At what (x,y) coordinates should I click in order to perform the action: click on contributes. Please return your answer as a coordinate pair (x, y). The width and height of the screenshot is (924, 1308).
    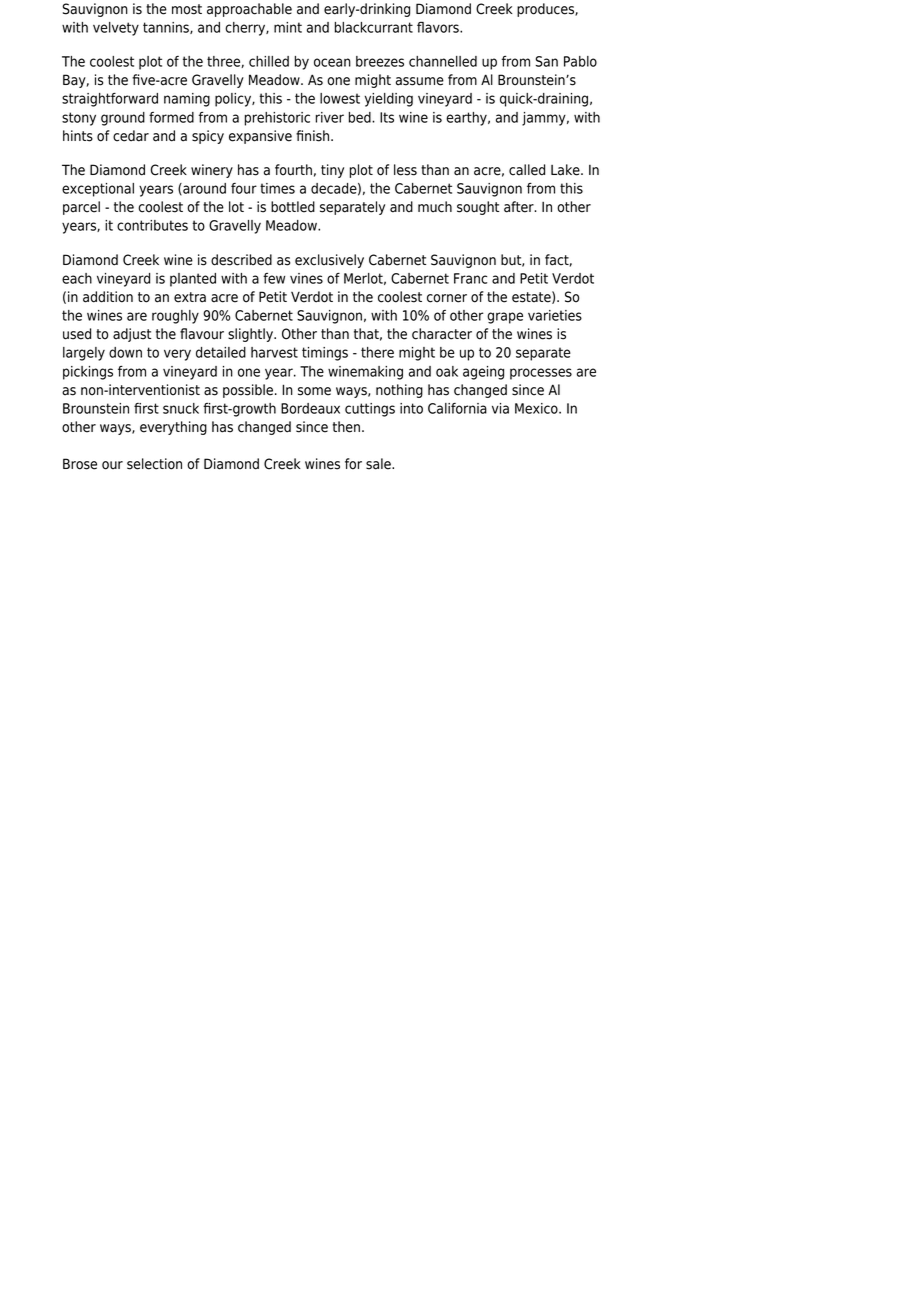
    Looking at the image, I should click on (152, 225).
